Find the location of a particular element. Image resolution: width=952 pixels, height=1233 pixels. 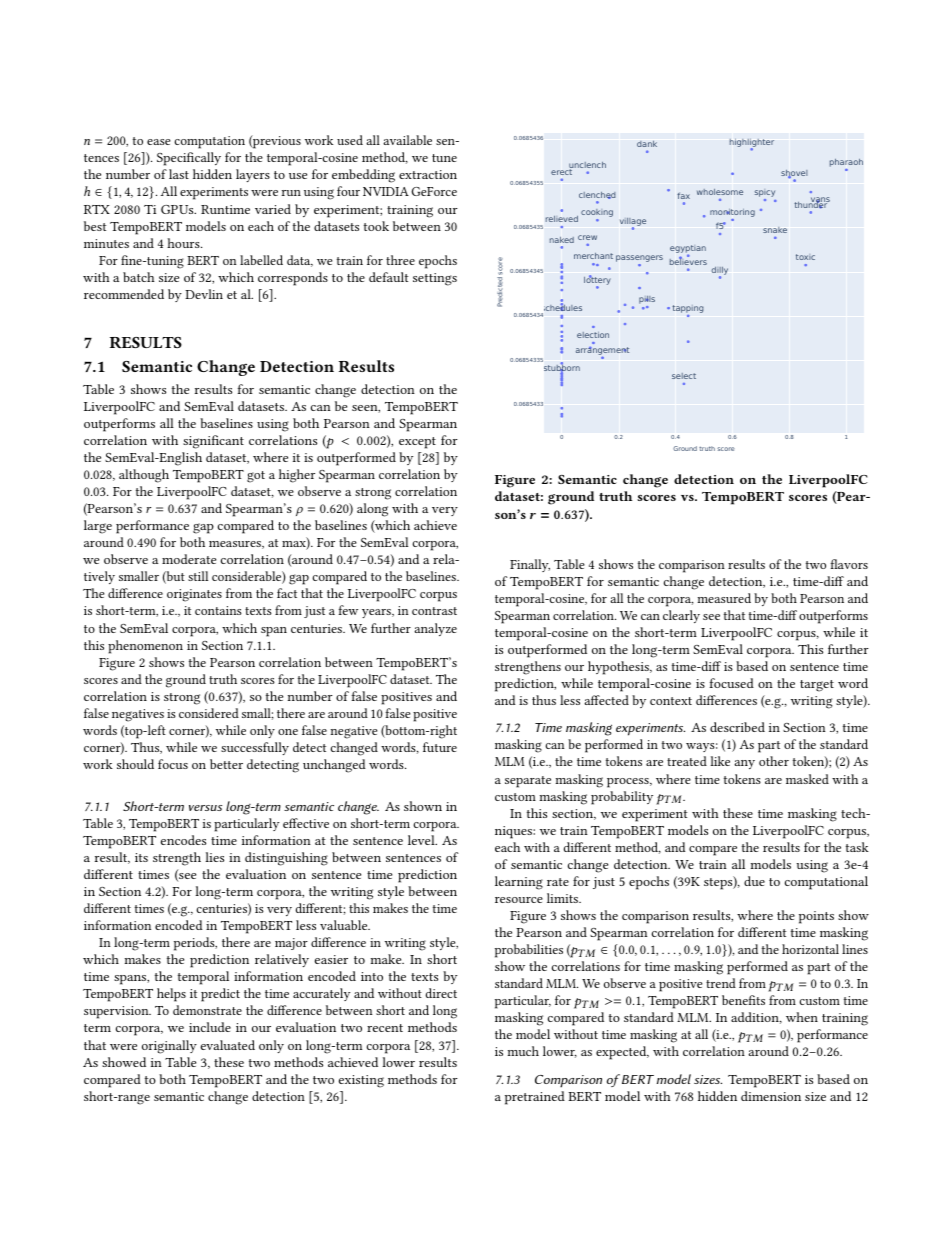

originally is located at coordinates (169, 1047).
